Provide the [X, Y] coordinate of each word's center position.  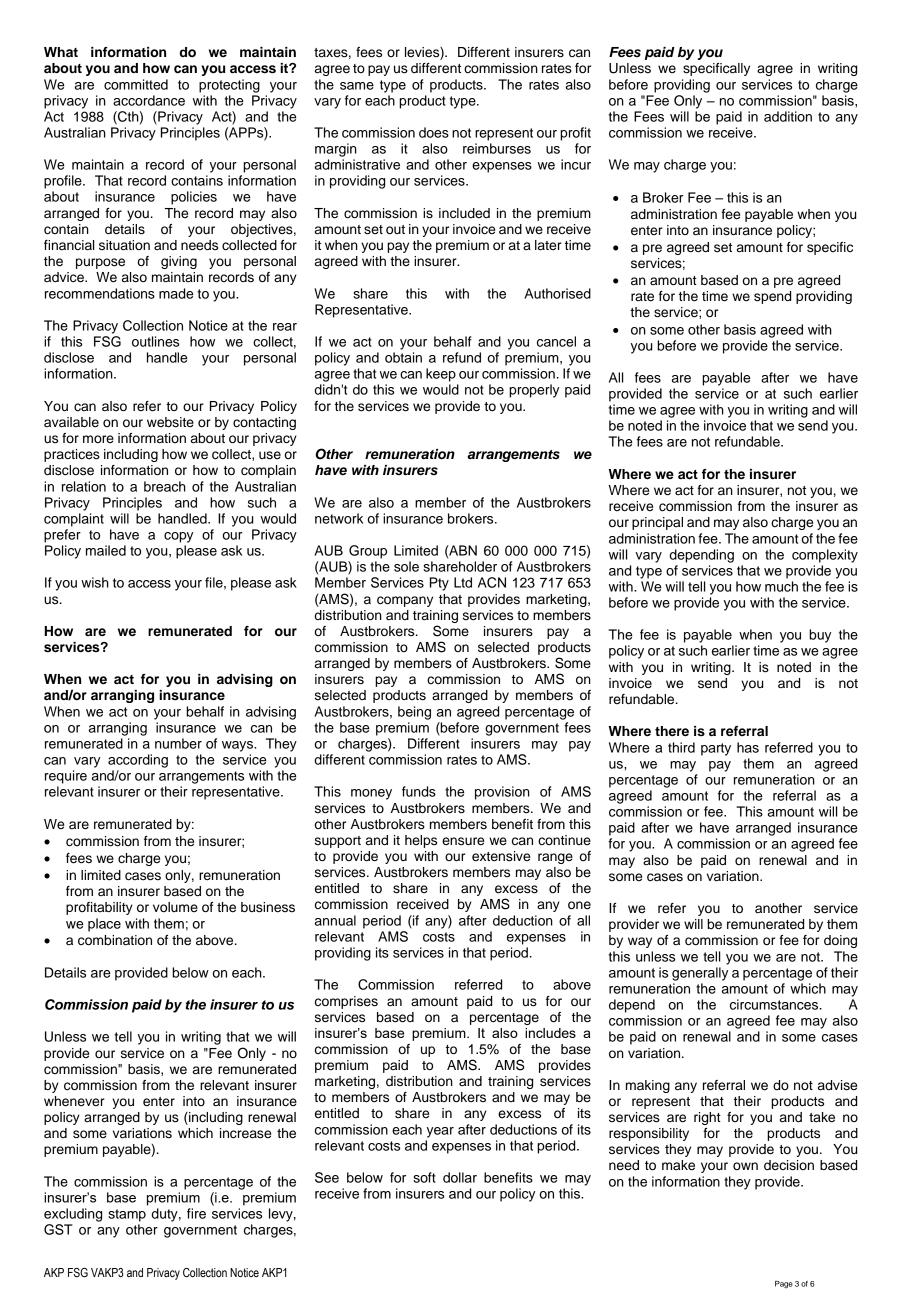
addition [788, 116]
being [414, 713]
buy [820, 636]
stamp [127, 1215]
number [178, 743]
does [434, 132]
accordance [149, 100]
